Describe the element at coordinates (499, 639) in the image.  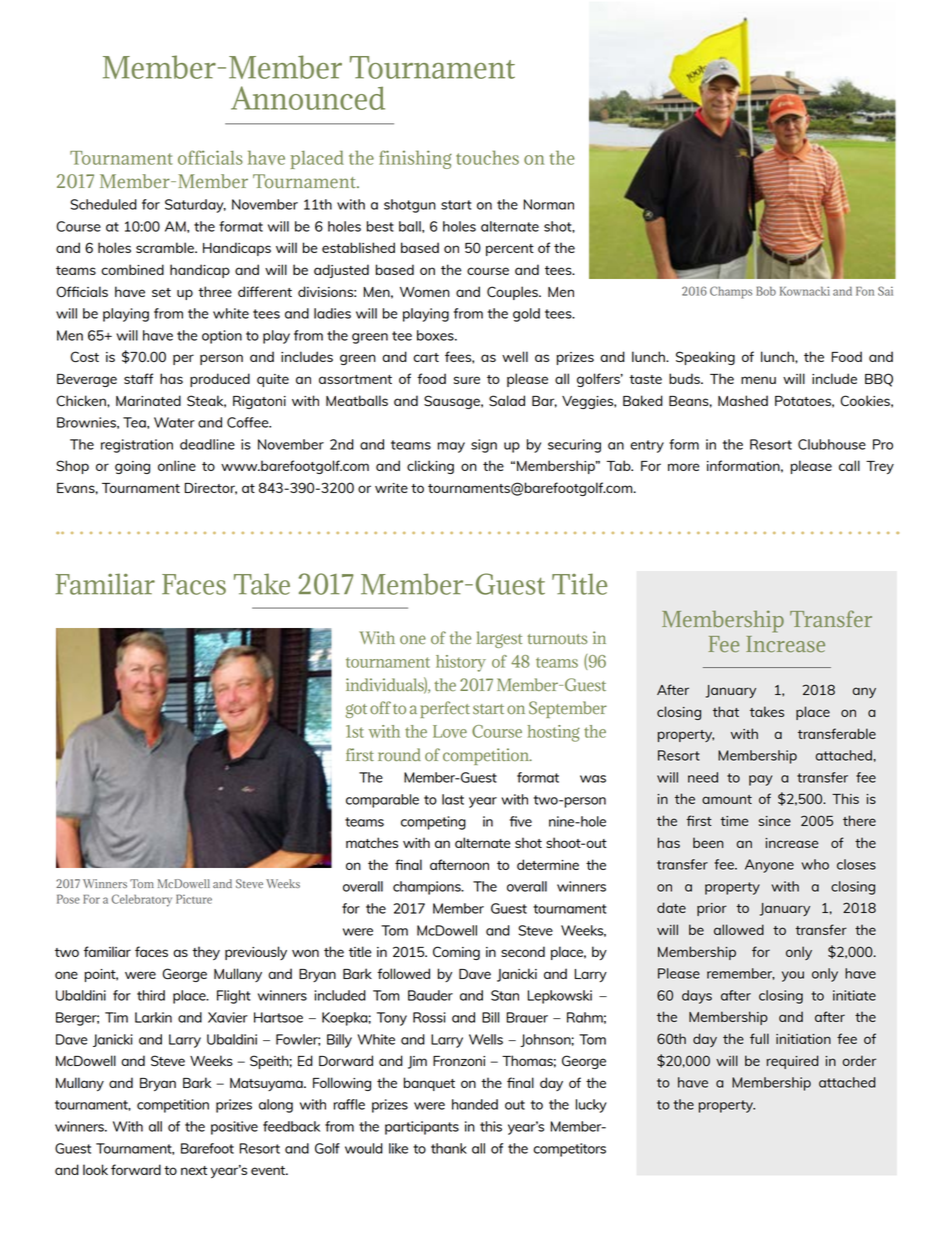
I see `largest` at that location.
